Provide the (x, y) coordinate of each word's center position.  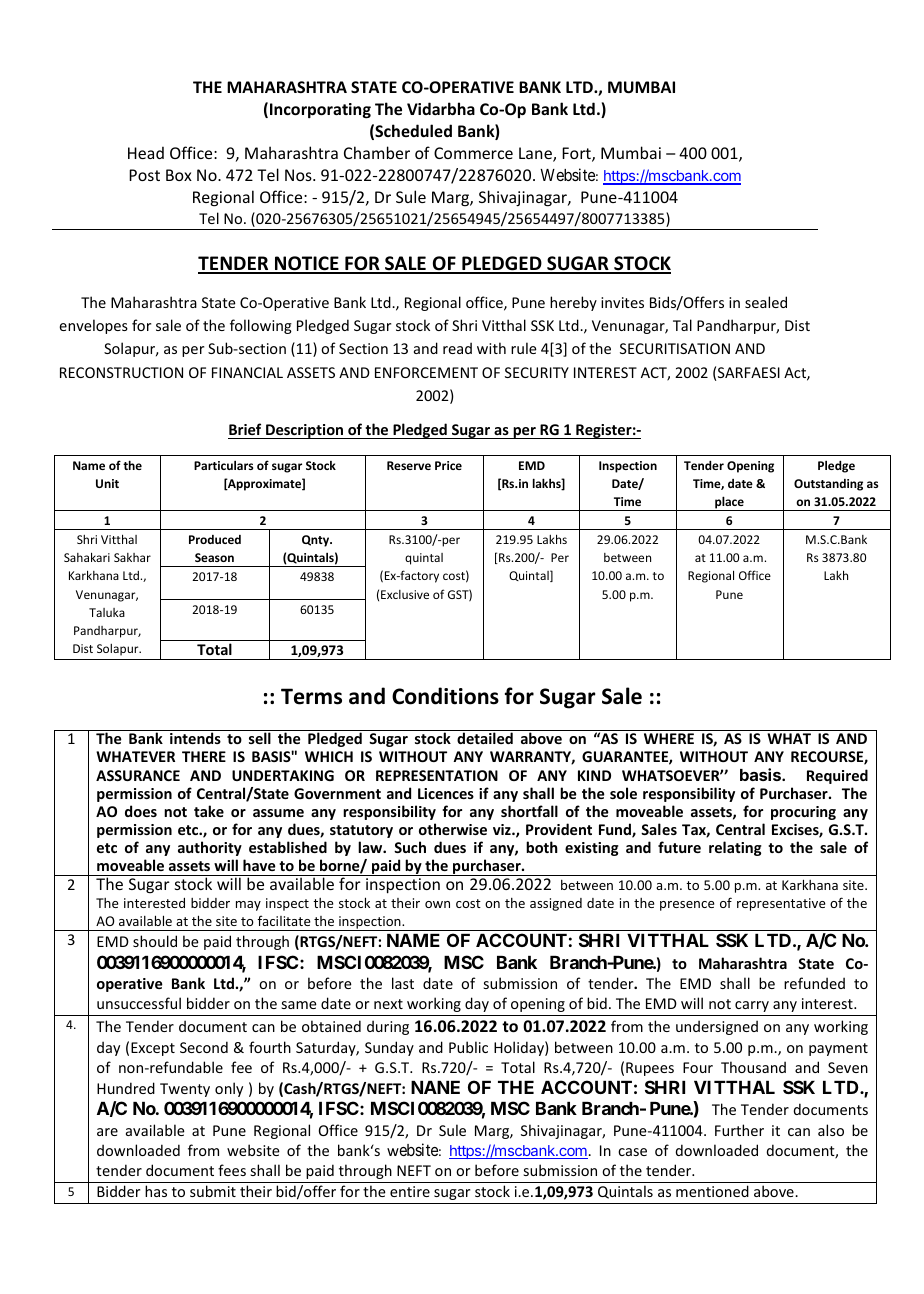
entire (410, 1191)
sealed (766, 302)
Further (739, 1130)
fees (232, 1170)
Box (179, 175)
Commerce (473, 153)
